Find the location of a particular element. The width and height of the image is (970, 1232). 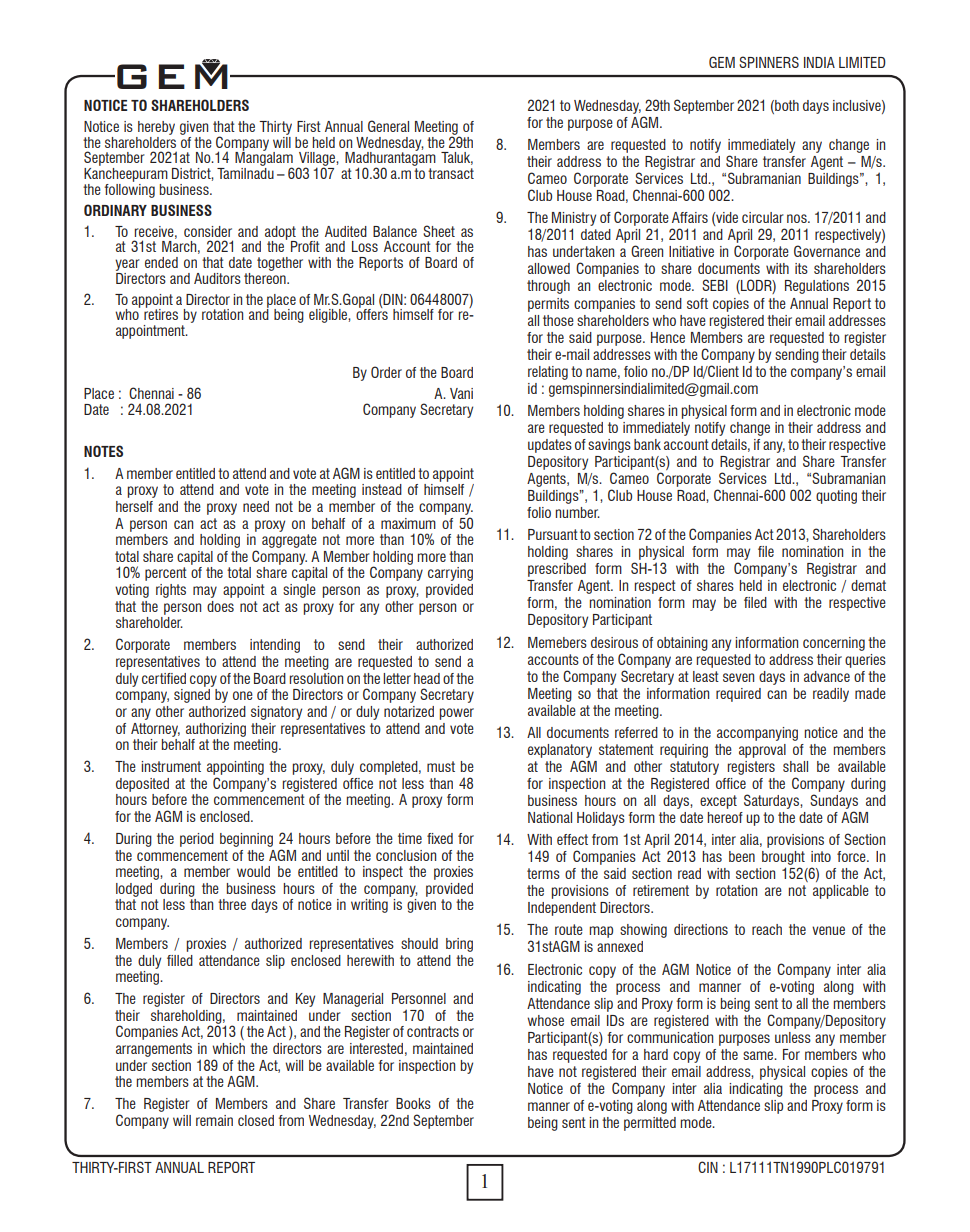

NOTES is located at coordinates (103, 451).
